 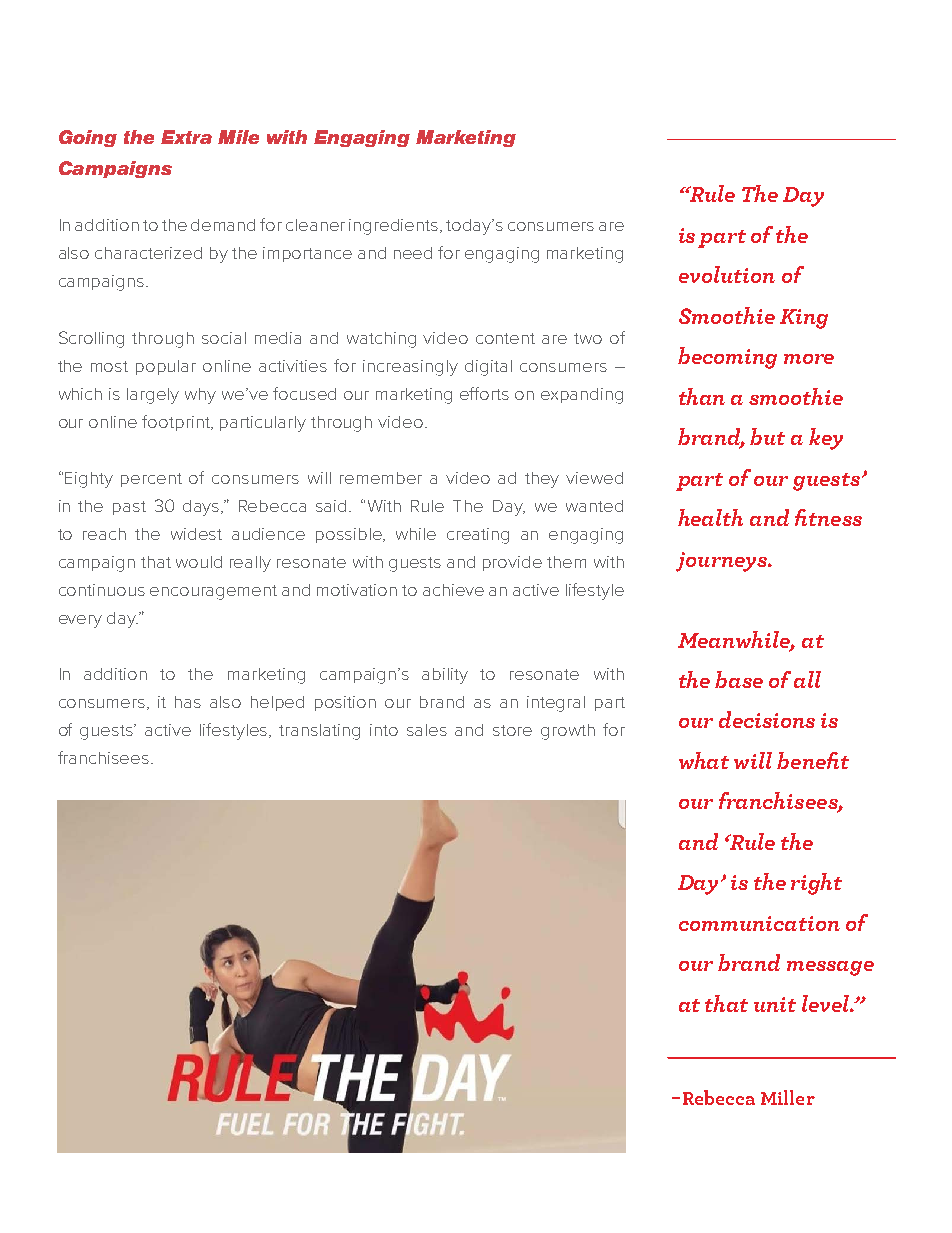 What do you see at coordinates (767, 436) in the page?
I see `but` at bounding box center [767, 436].
